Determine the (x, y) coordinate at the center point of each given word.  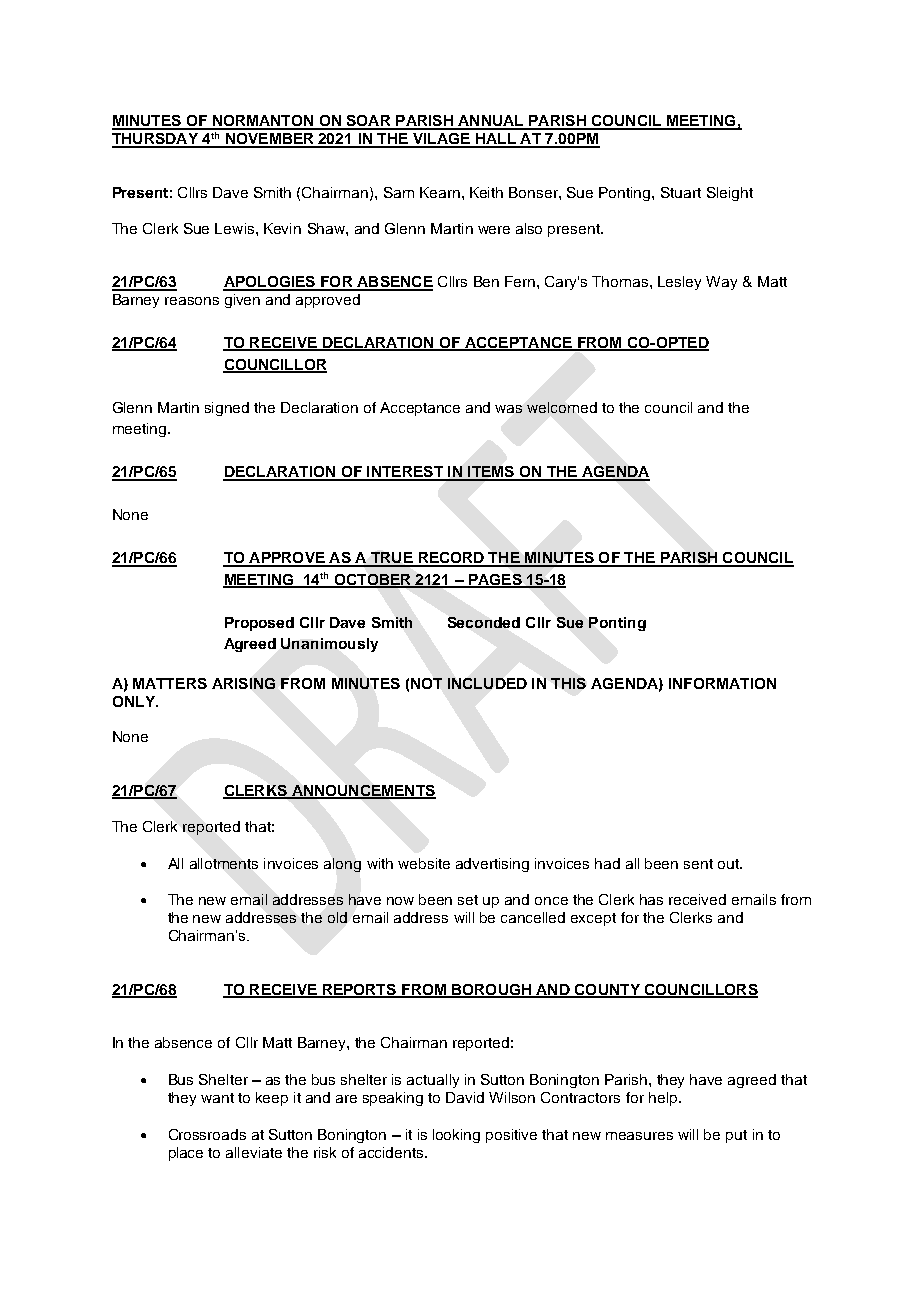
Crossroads (207, 1134)
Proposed (259, 624)
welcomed (562, 407)
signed (227, 409)
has (651, 899)
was (508, 409)
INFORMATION (722, 683)
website (424, 863)
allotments (224, 863)
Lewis (236, 228)
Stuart (681, 192)
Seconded (484, 622)
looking (456, 1136)
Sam (399, 192)
